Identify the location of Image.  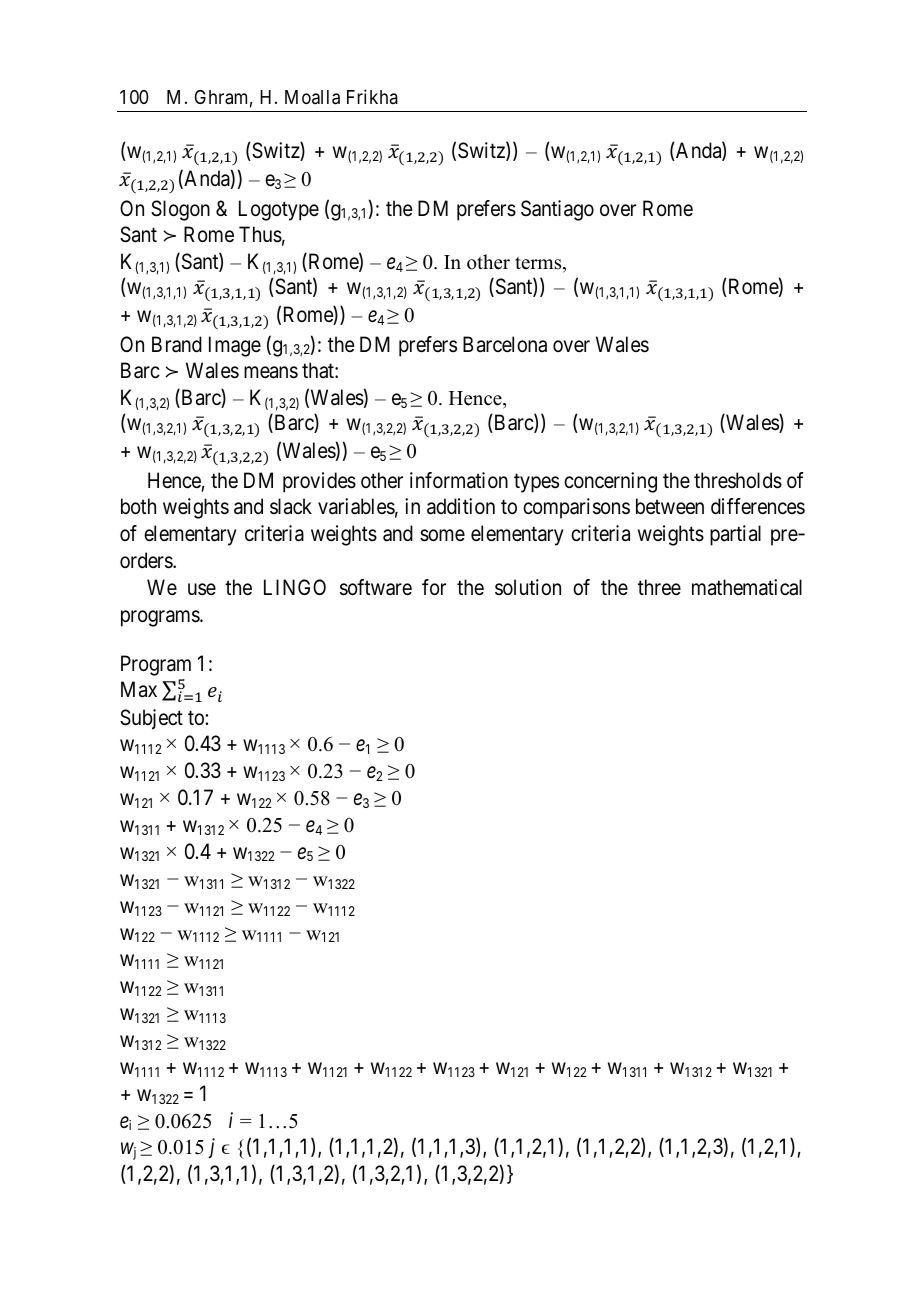
(235, 346).
